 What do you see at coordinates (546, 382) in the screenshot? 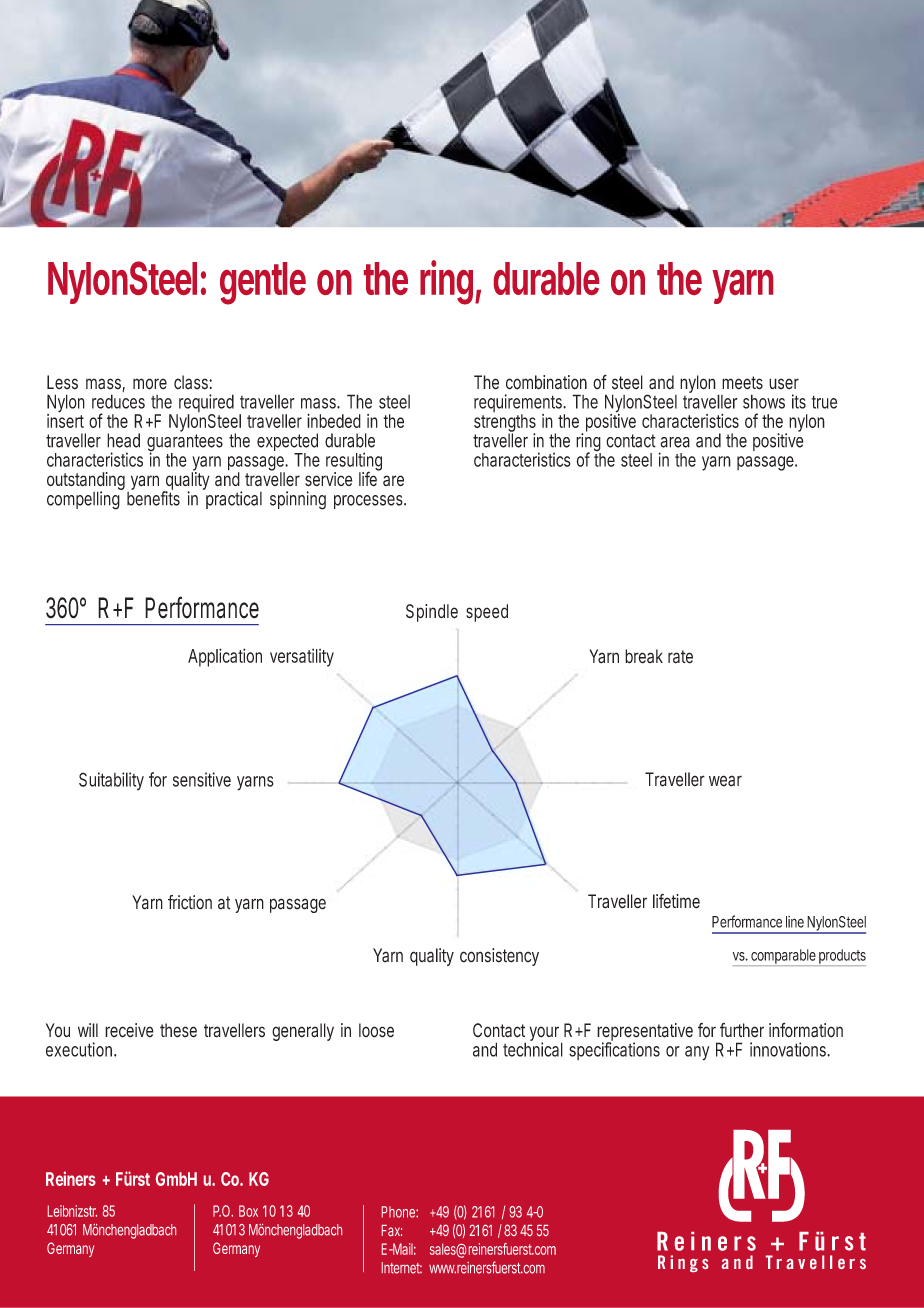
I see `combination` at bounding box center [546, 382].
